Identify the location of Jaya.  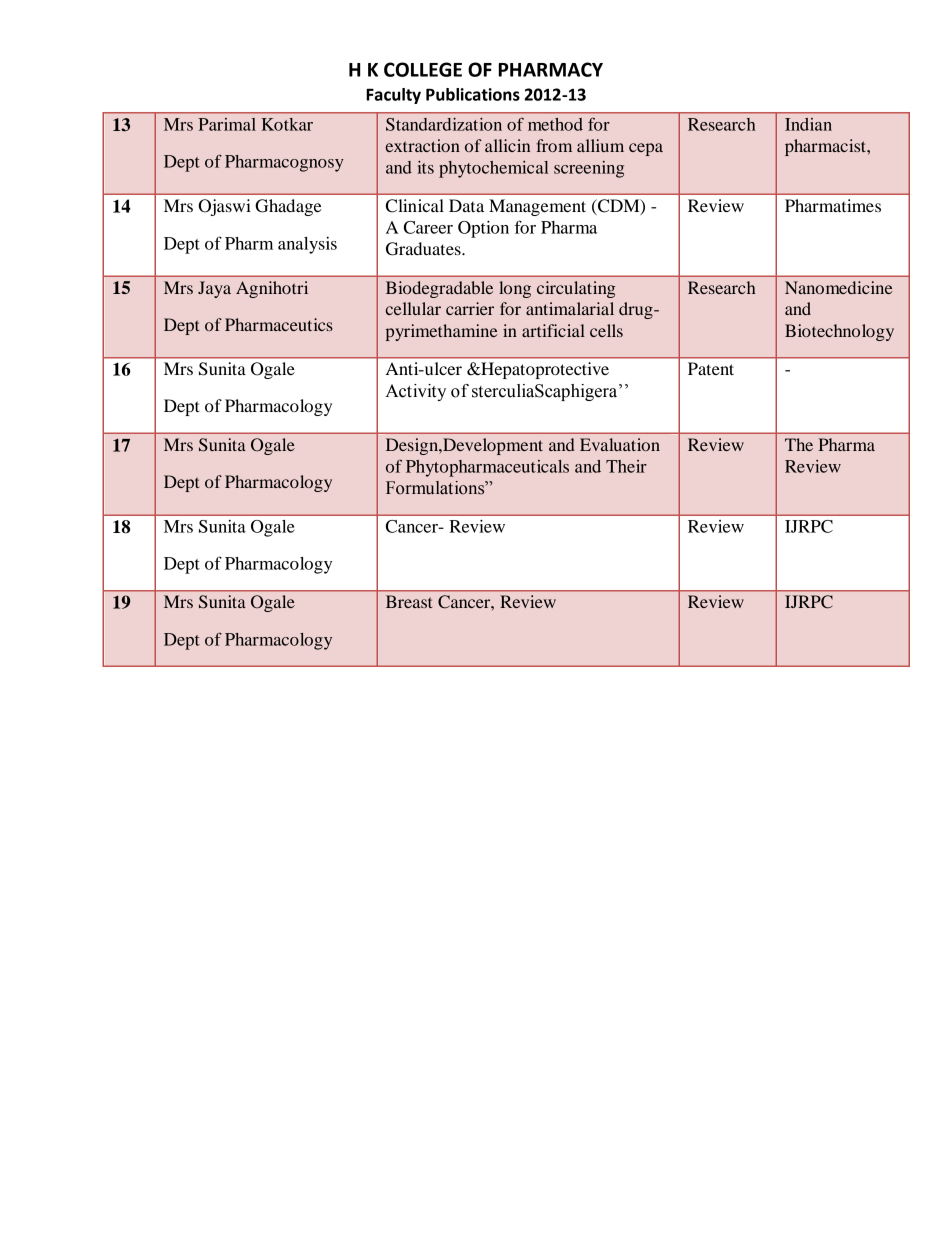
(214, 289).
